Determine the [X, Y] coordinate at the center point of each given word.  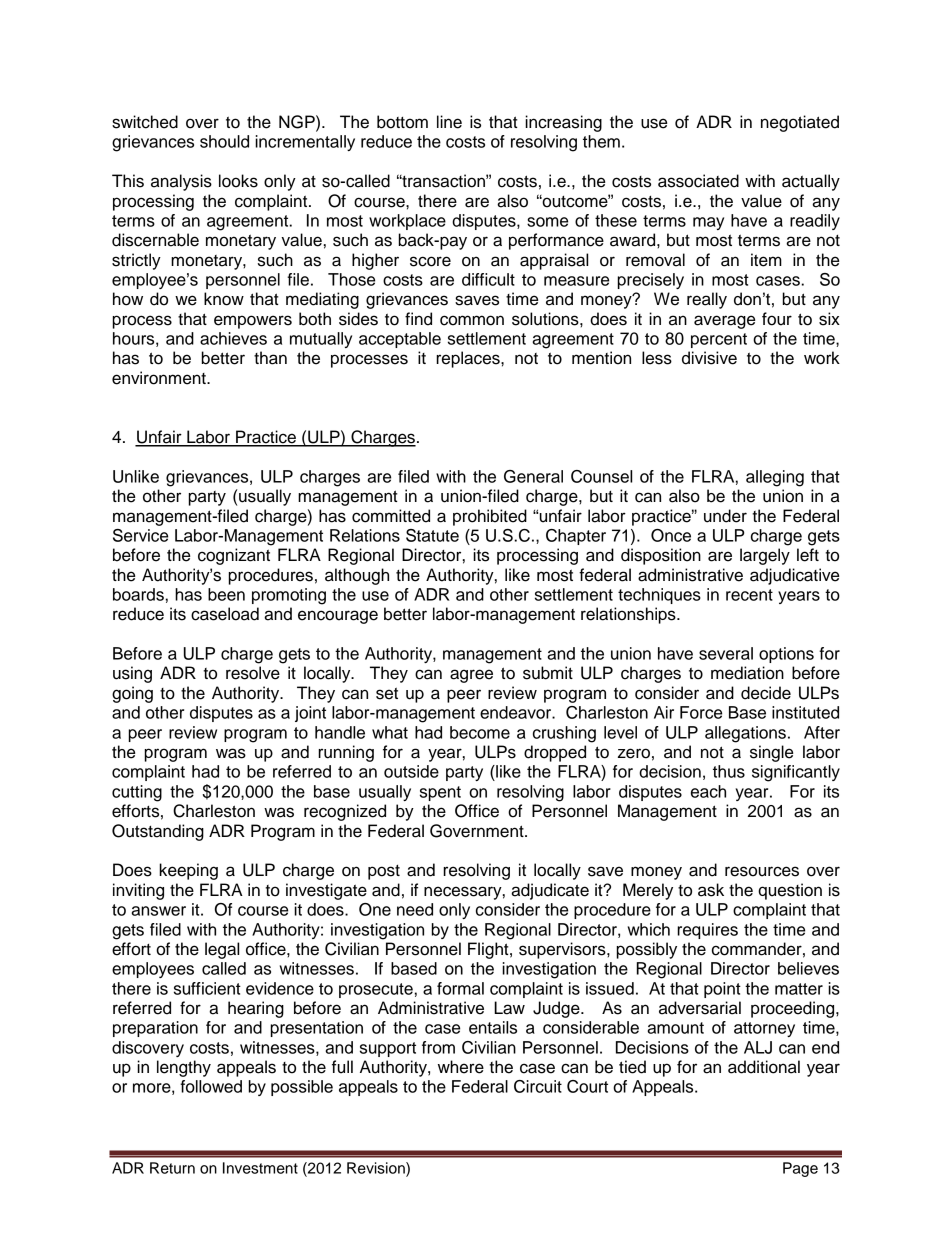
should [224, 141]
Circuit [538, 1086]
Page [800, 1169]
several [726, 653]
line [449, 122]
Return [172, 1168]
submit [548, 673]
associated [698, 181]
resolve [253, 673]
